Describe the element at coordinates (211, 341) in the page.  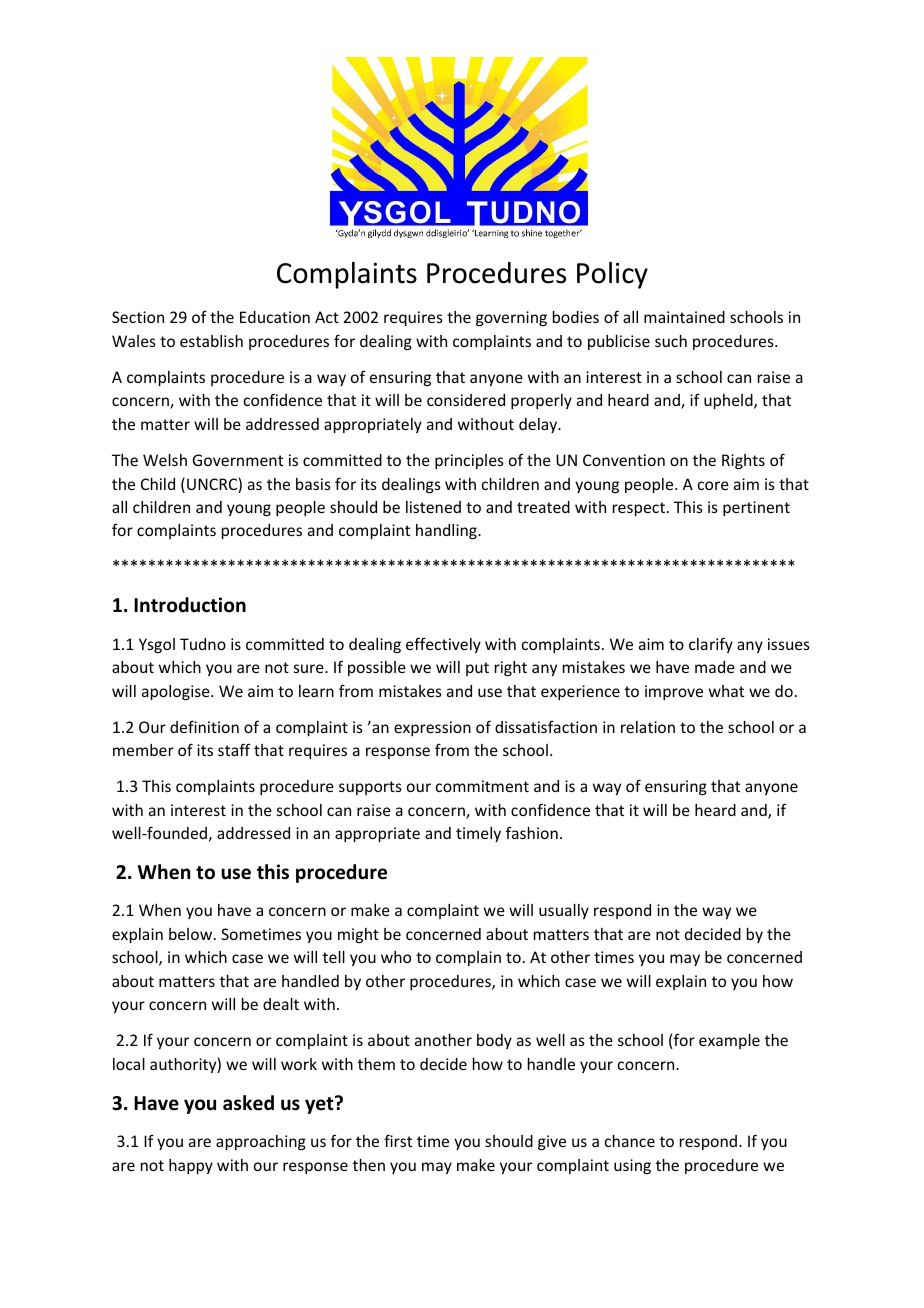
I see `establish` at that location.
